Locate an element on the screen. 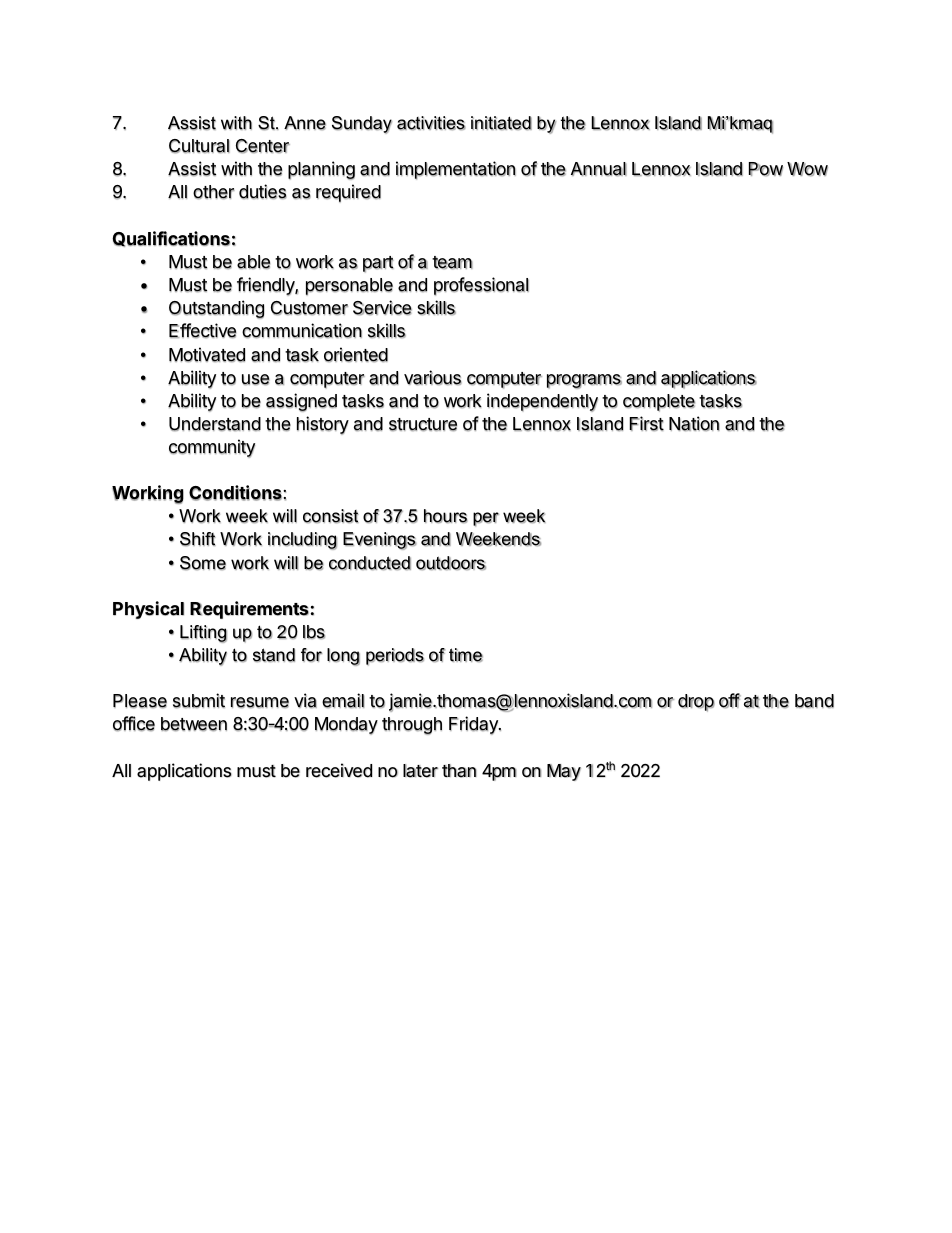 This screenshot has height=1233, width=952. Cultural is located at coordinates (199, 146).
